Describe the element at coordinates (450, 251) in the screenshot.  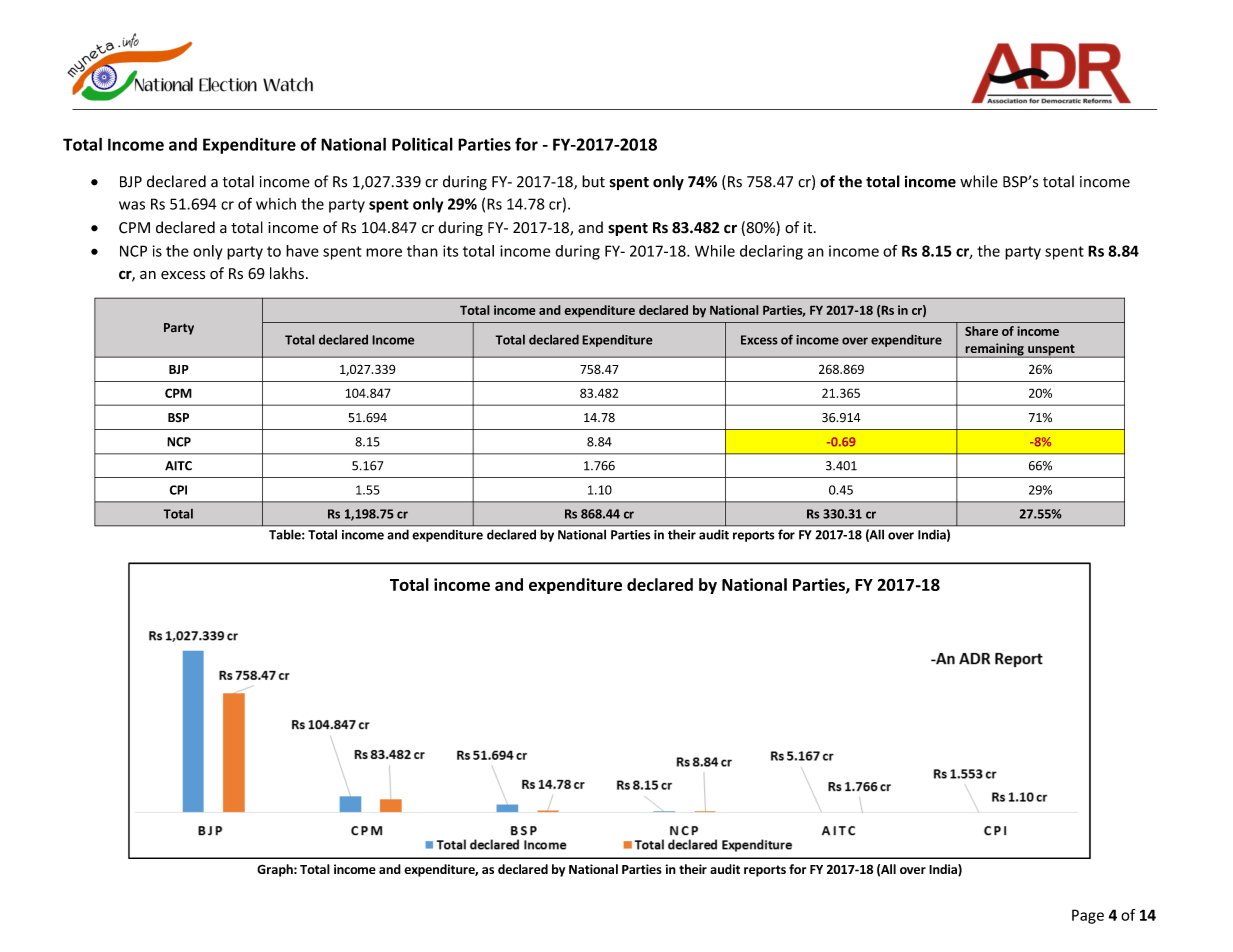
I see `its` at that location.
